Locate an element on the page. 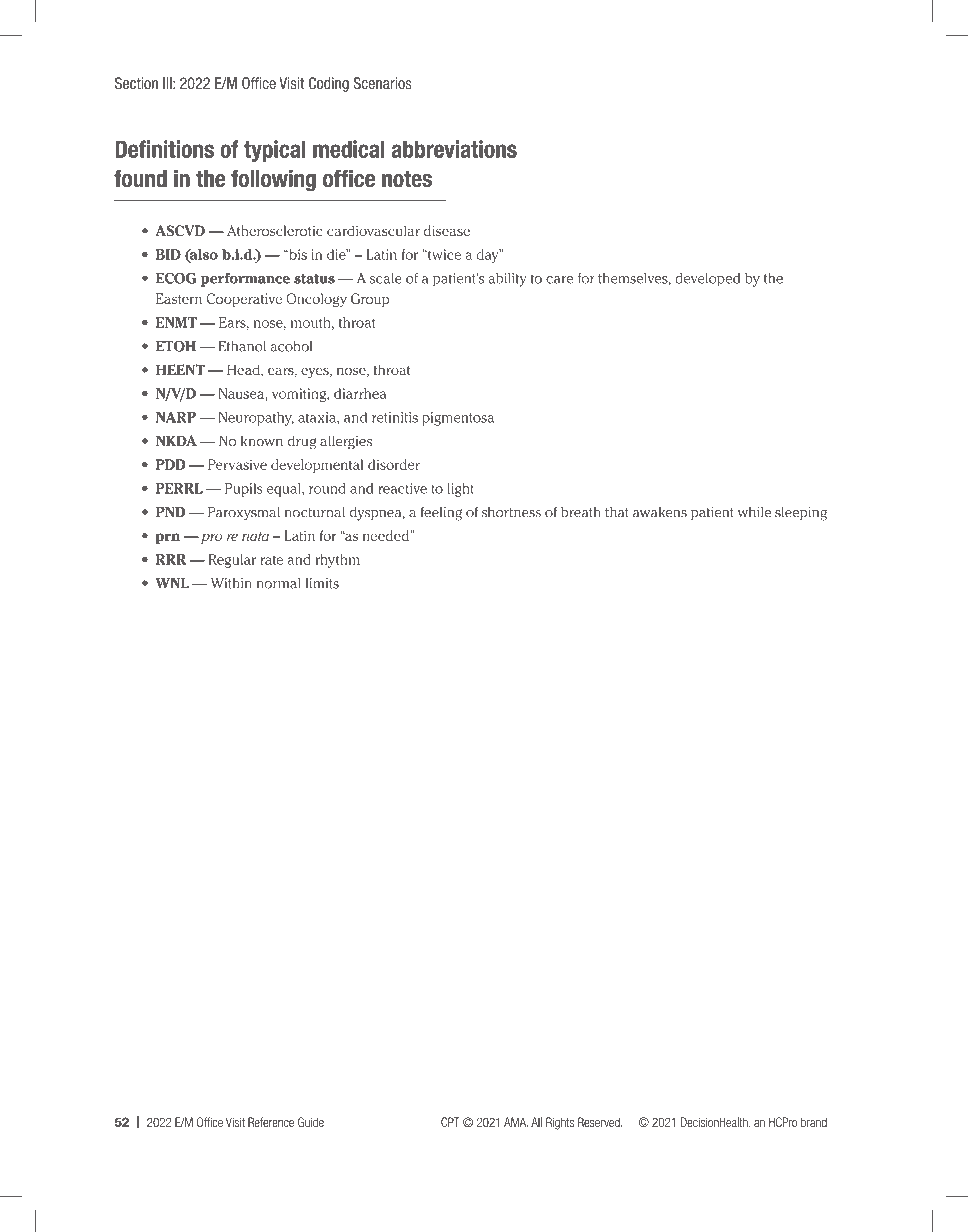  Paroxysmal is located at coordinates (244, 514).
